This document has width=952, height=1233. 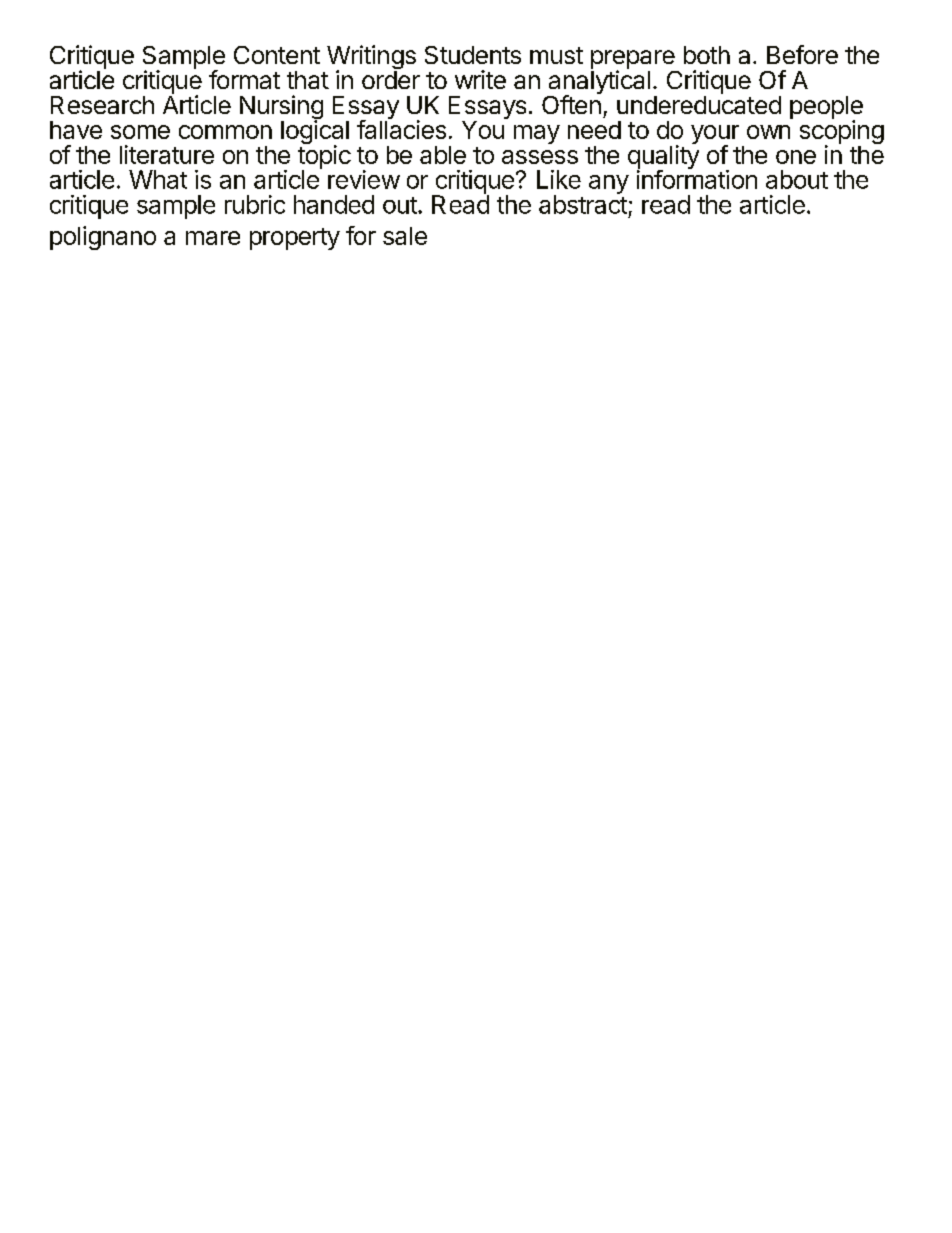 I want to click on mare, so click(x=213, y=238).
